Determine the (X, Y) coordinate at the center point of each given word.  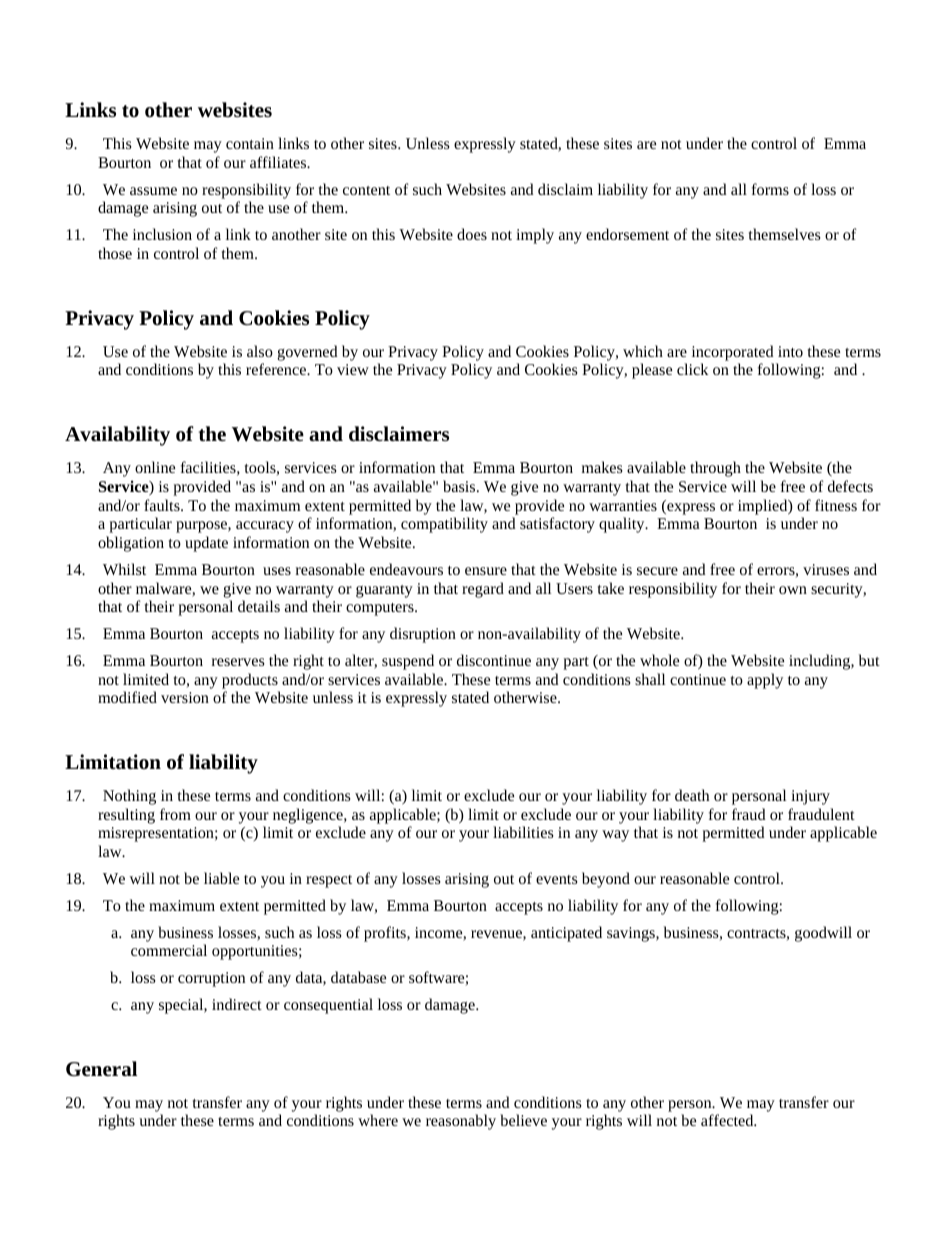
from (175, 814)
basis (460, 486)
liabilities (523, 832)
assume (153, 191)
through (715, 469)
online (155, 467)
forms (770, 189)
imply (535, 236)
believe (523, 1120)
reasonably (461, 1122)
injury (810, 797)
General (101, 1068)
